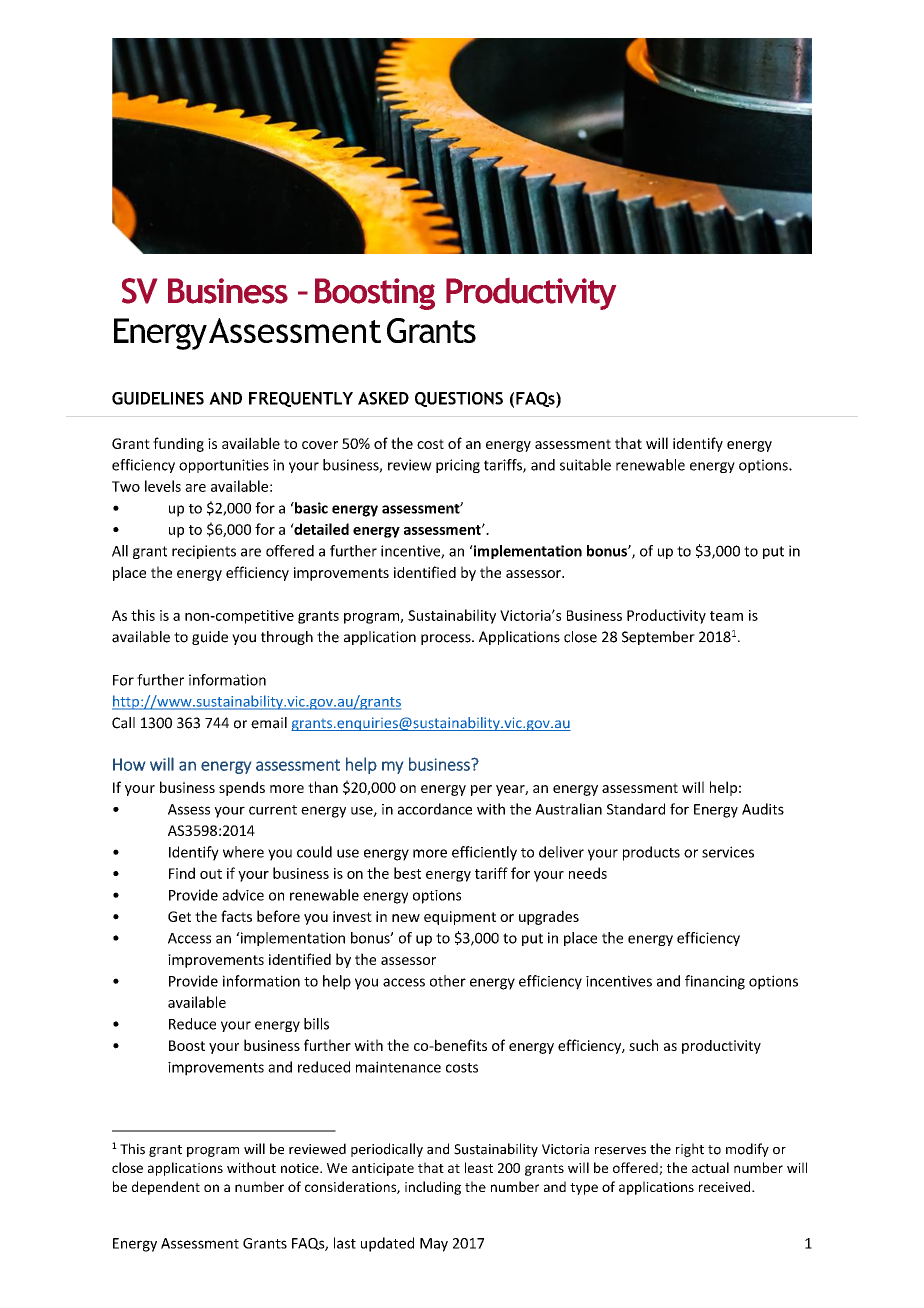 This image has width=924, height=1308. Describe the element at coordinates (434, 1245) in the image. I see `May` at that location.
